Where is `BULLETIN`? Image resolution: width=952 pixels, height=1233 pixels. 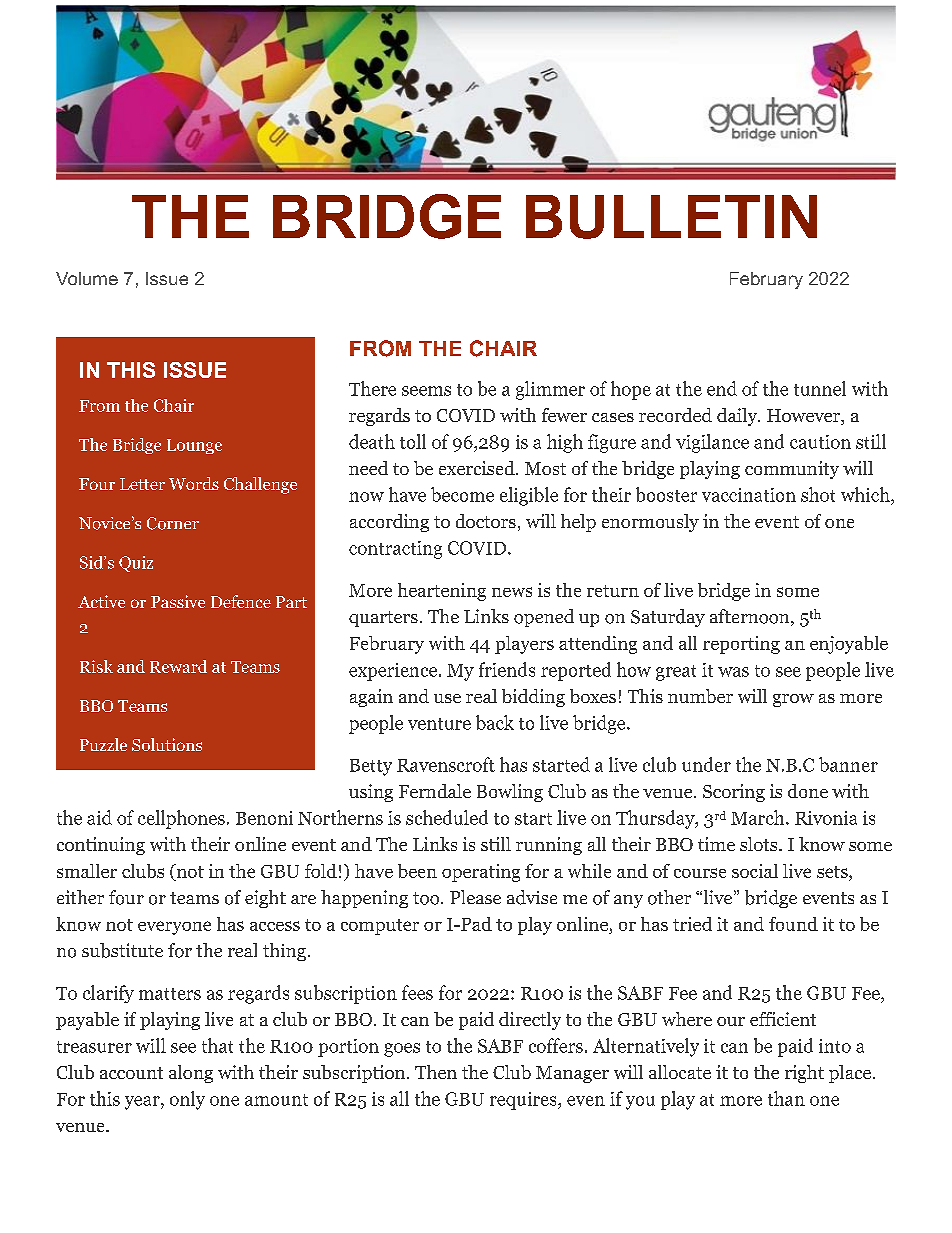
BULLETIN is located at coordinates (671, 217).
